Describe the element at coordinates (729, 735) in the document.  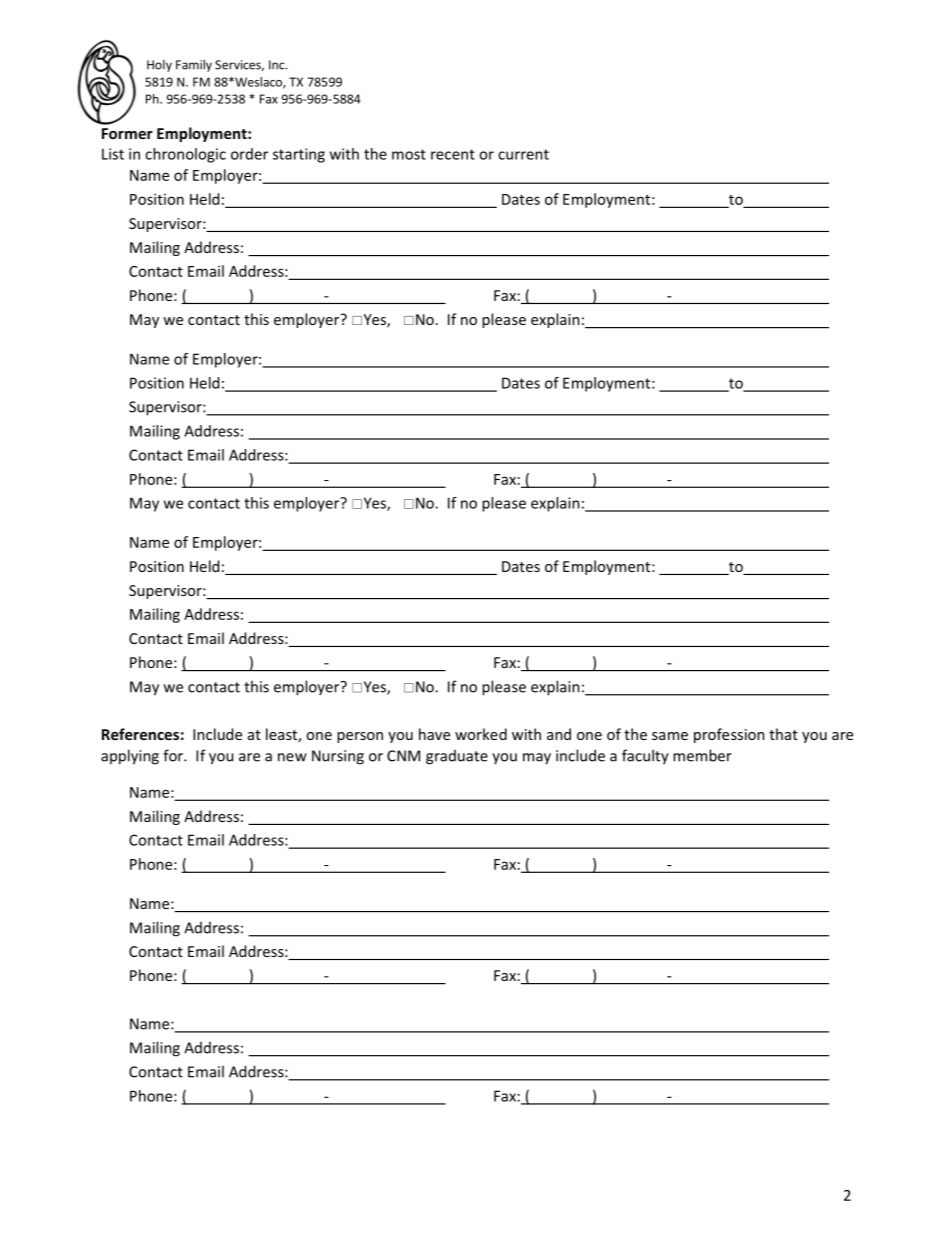
I see `profession` at that location.
